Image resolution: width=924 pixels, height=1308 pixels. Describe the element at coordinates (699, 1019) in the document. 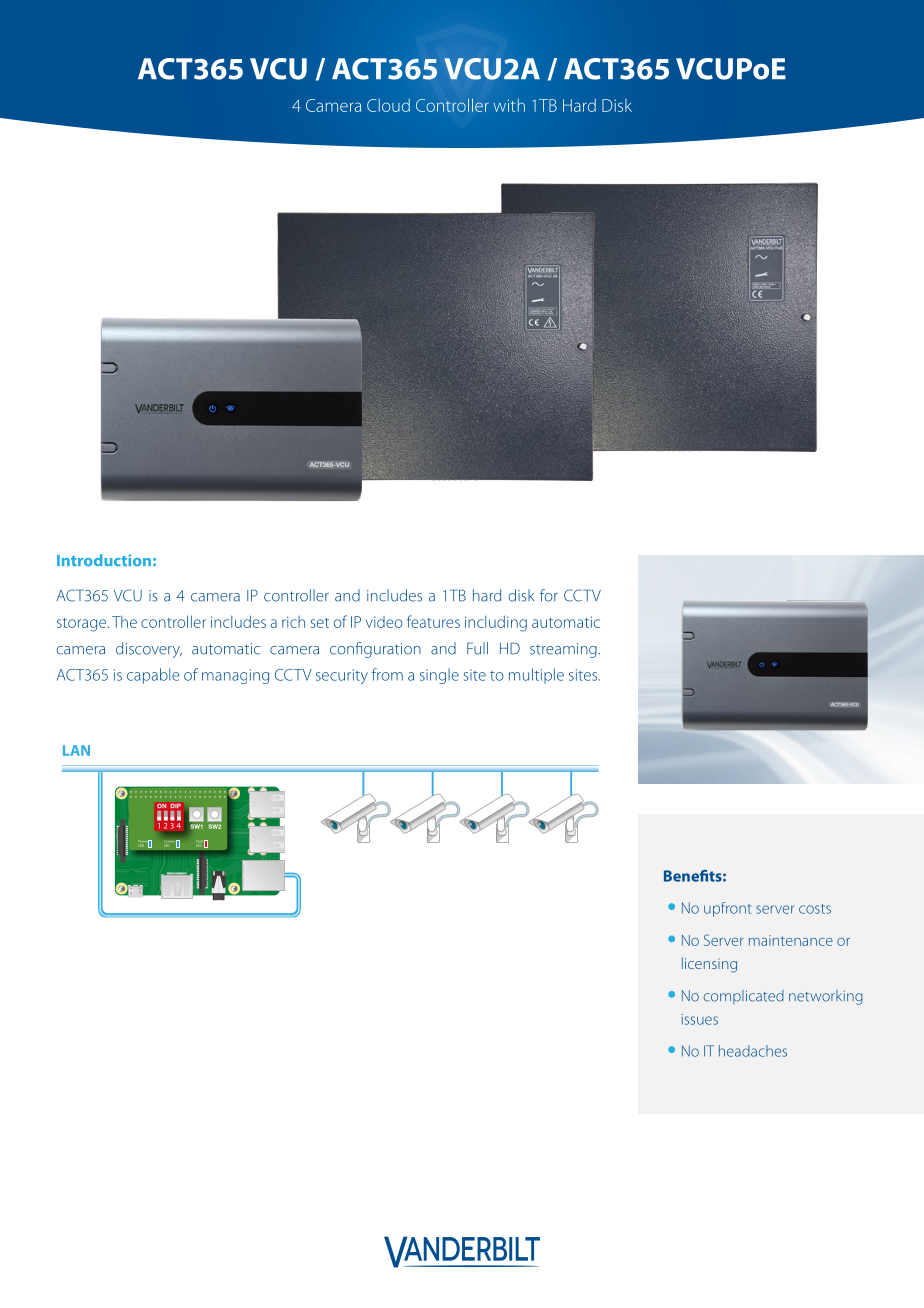

I see `issues` at that location.
